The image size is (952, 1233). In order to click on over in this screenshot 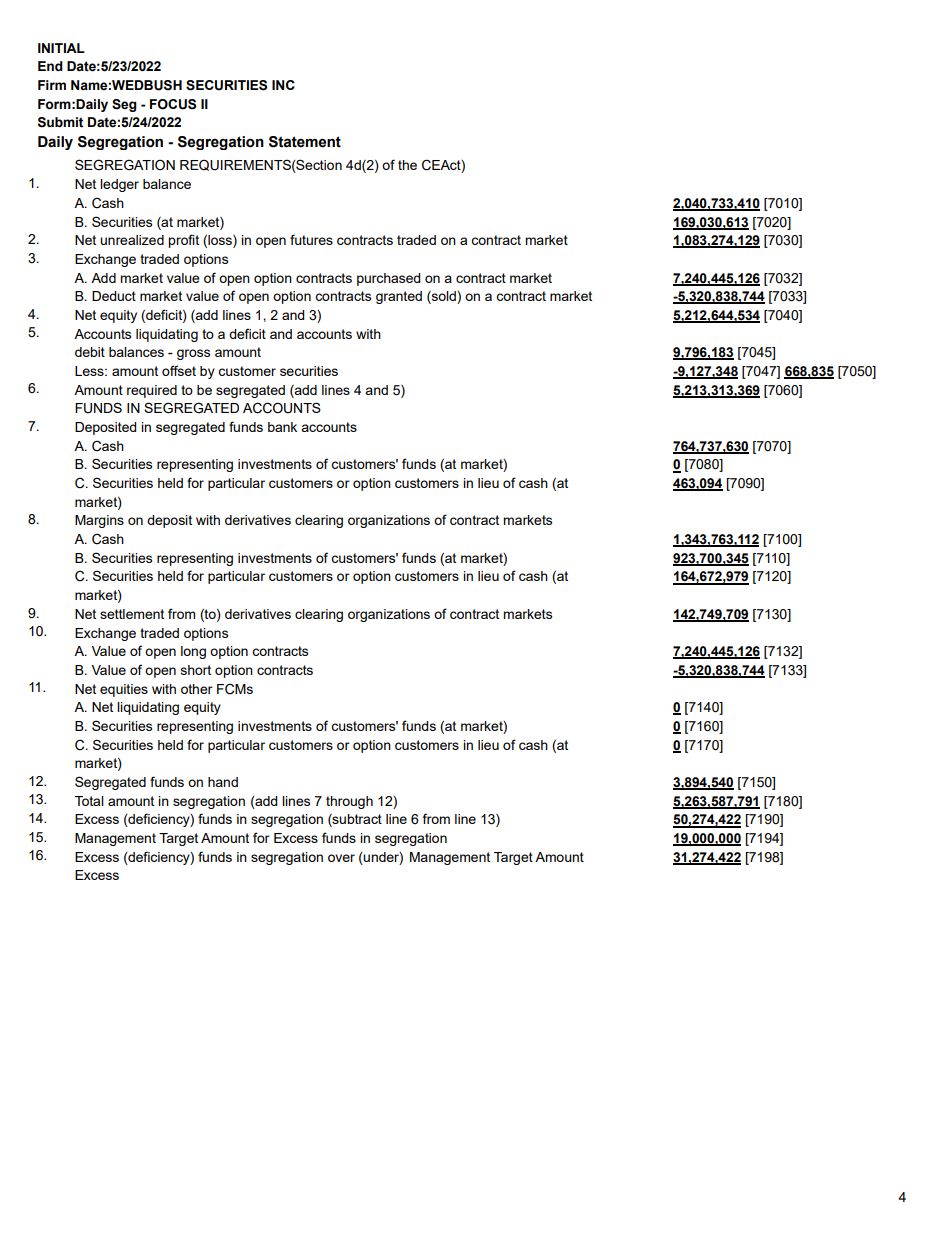, I will do `click(341, 858)`.
